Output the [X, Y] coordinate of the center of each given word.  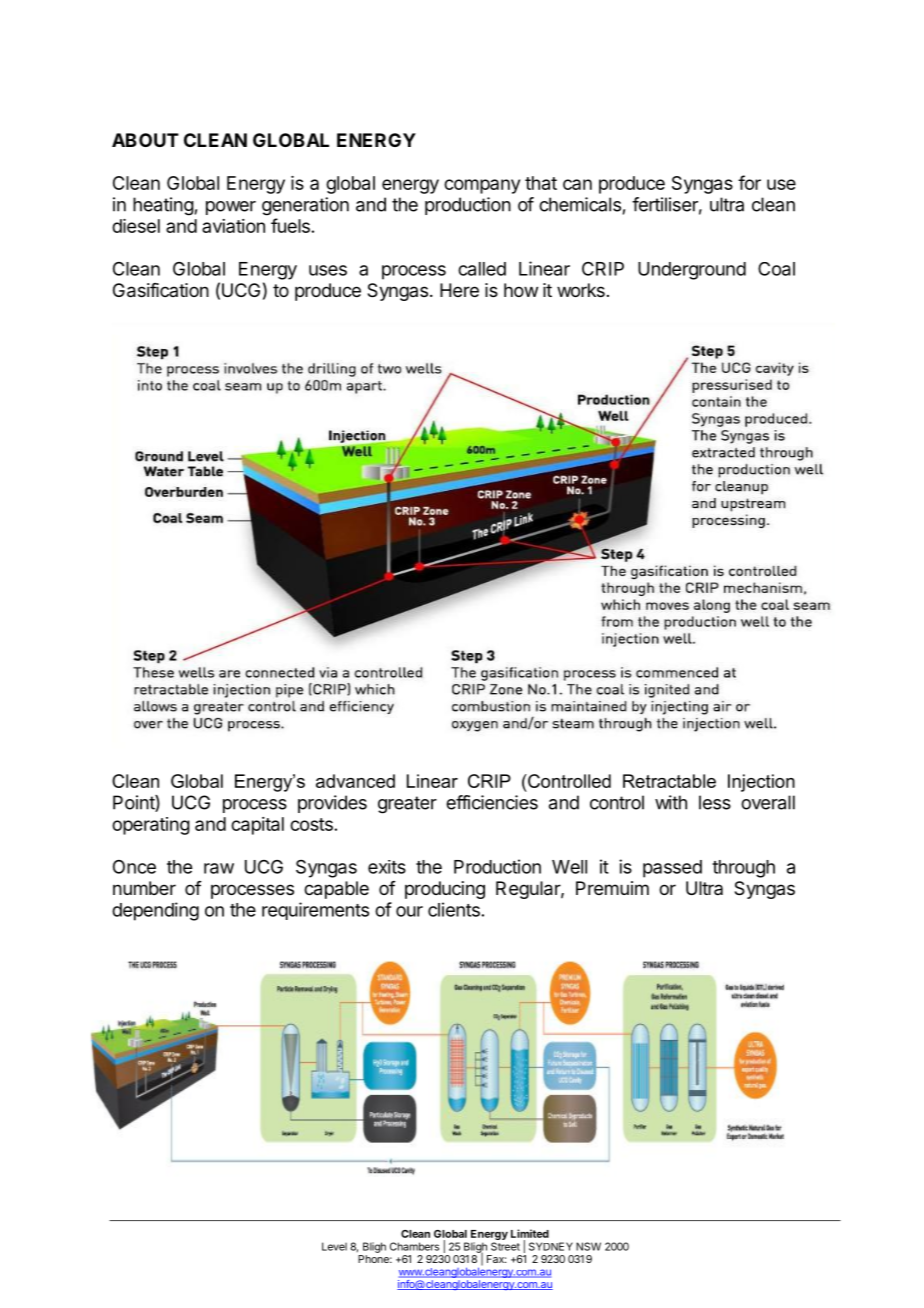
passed [672, 869]
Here [459, 290]
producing [445, 890]
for [749, 182]
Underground [692, 271]
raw [219, 868]
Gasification [161, 290]
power [231, 208]
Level [334, 1246]
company [482, 186]
